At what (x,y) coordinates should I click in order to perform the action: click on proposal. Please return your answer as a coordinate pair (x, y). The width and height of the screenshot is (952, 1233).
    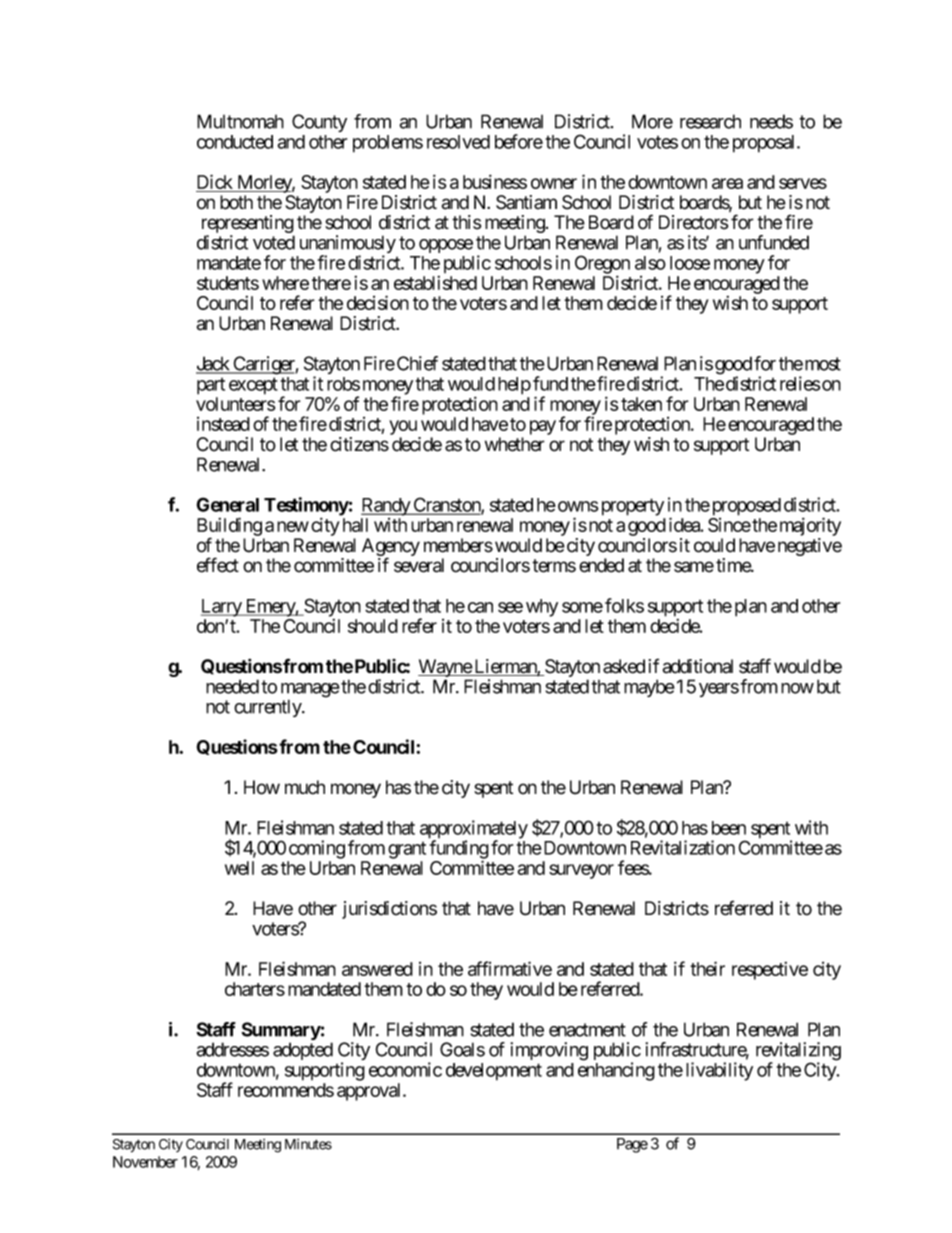
    Looking at the image, I should click on (765, 144).
